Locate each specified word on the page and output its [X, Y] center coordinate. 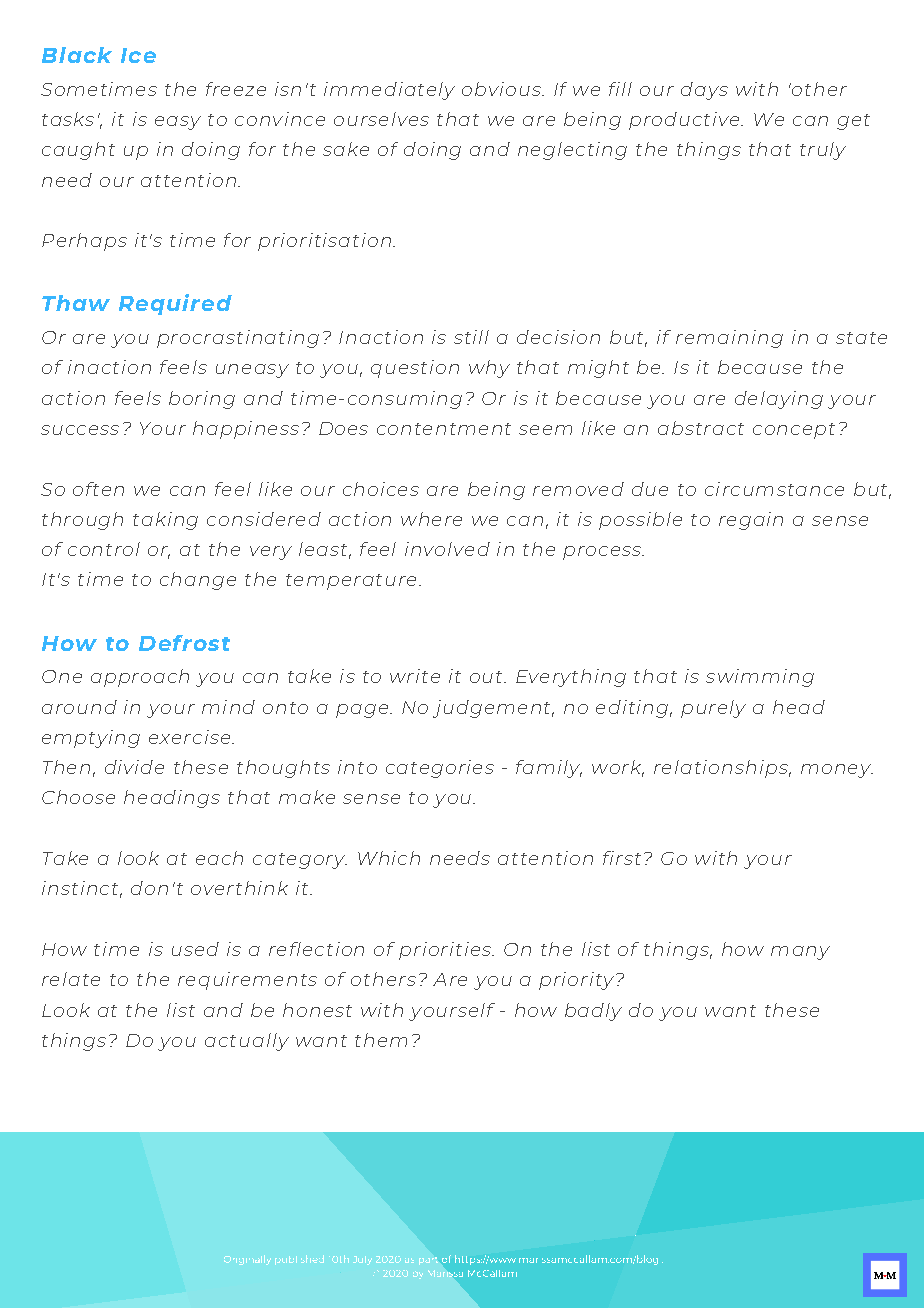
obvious [502, 89]
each [219, 858]
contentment [444, 429]
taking [165, 521]
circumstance [774, 489]
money [837, 771]
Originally [247, 1260]
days [704, 91]
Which [389, 858]
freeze [236, 89]
